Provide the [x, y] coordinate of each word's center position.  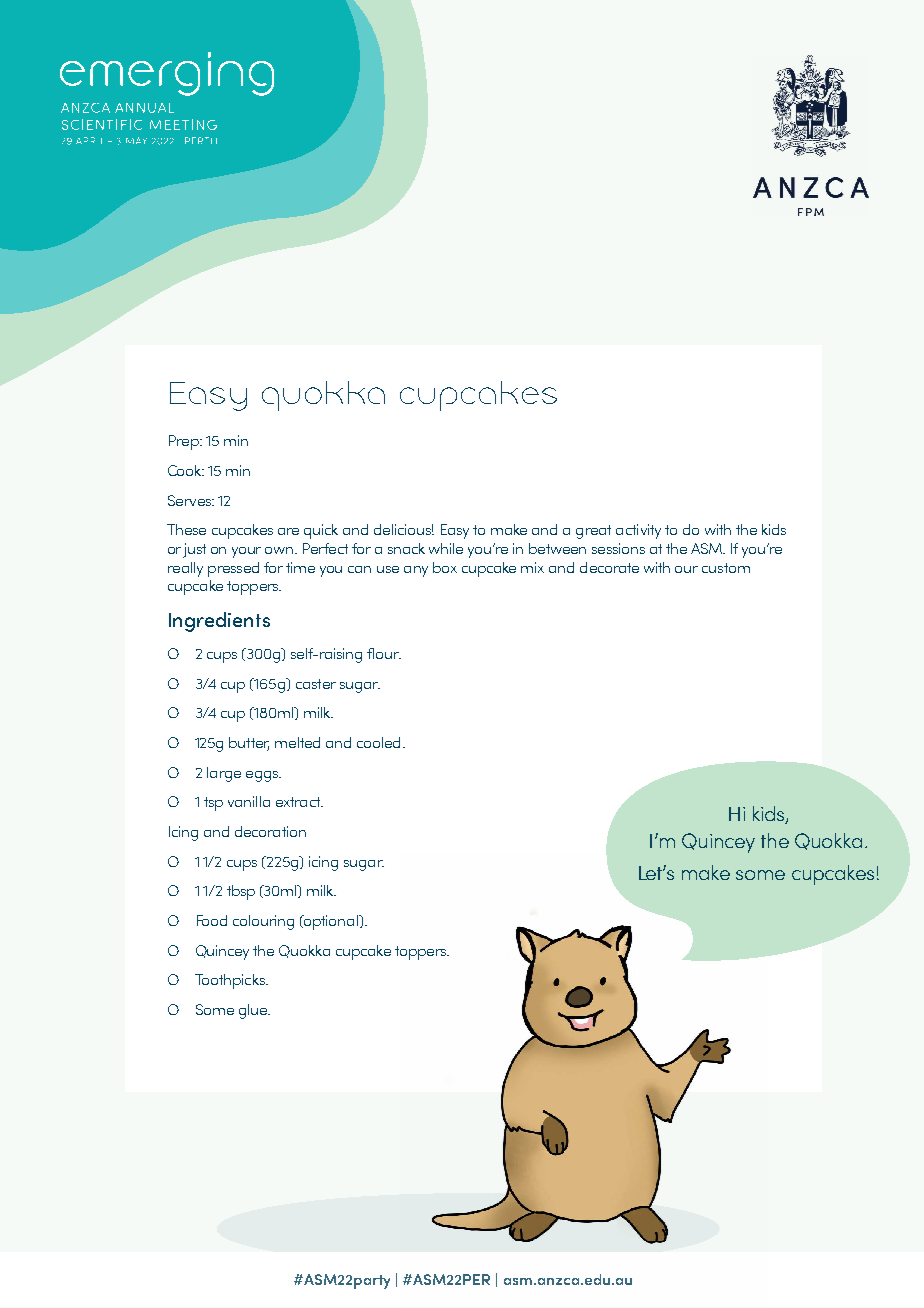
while [446, 548]
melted [297, 742]
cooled [378, 742]
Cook [186, 470]
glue [254, 1011]
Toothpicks [231, 981]
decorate [609, 567]
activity [638, 531]
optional [331, 922]
